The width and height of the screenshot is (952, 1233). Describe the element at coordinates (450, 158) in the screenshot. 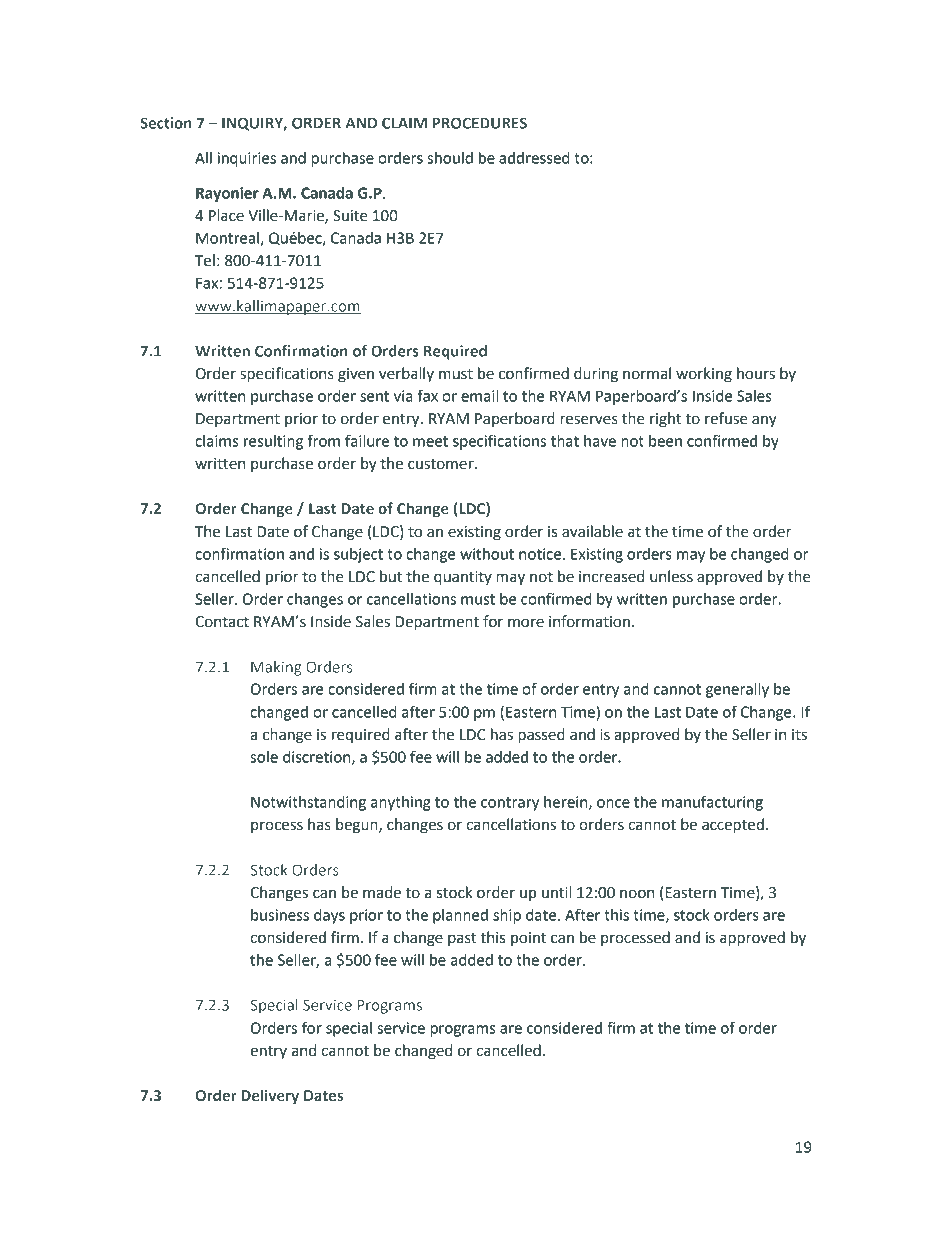

I see `should` at that location.
